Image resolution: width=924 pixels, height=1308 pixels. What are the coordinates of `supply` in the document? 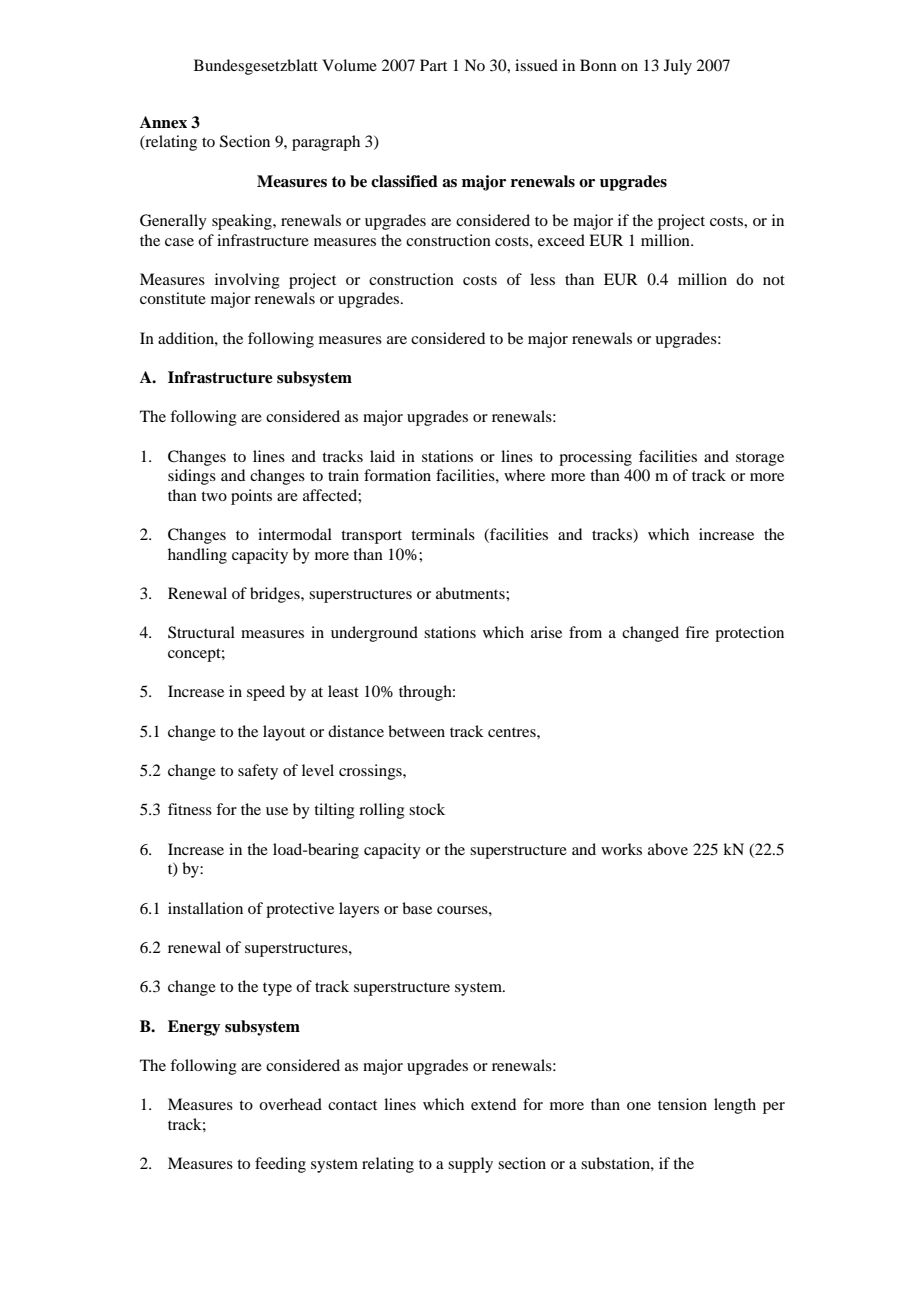 It's located at (470, 1165).
